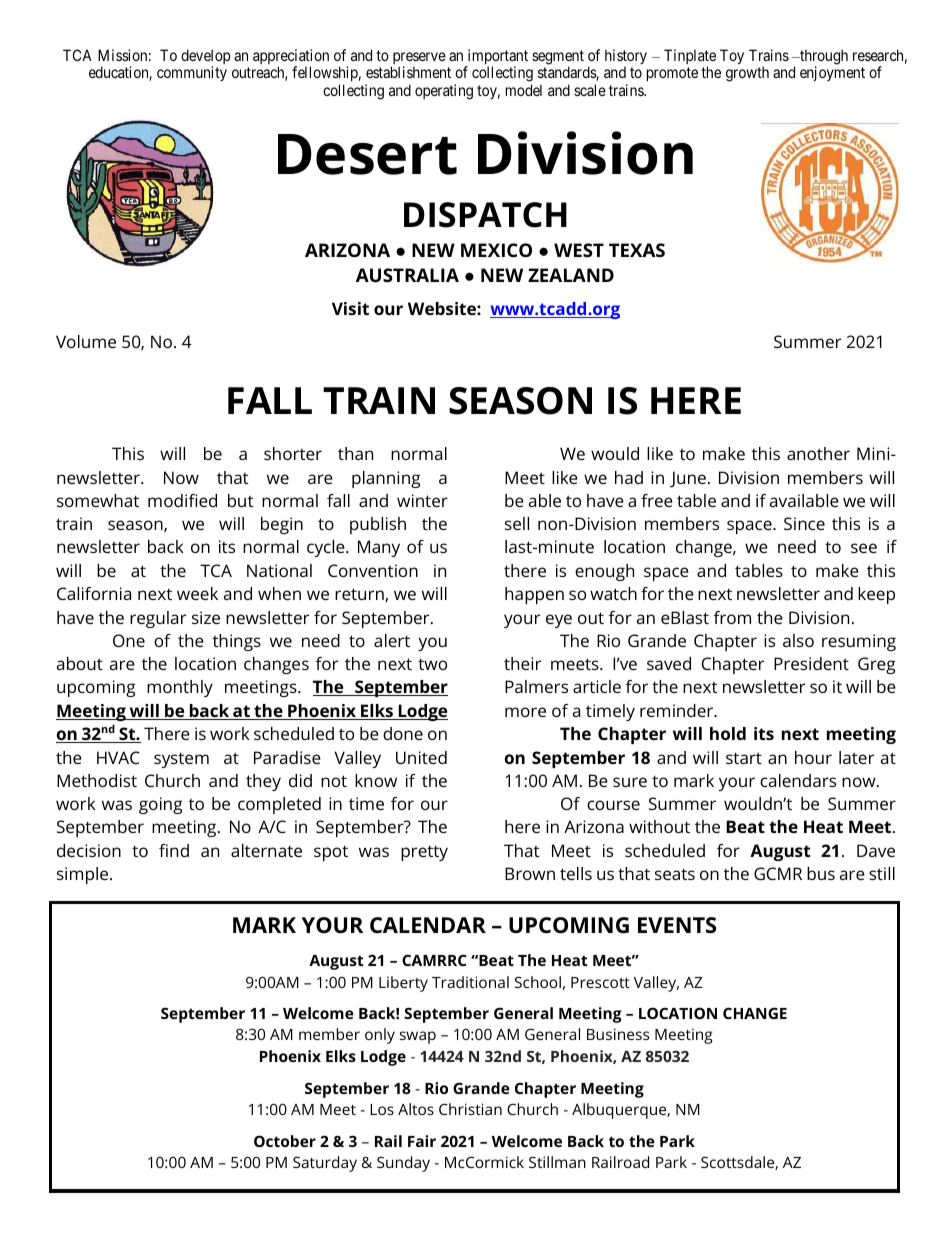 This screenshot has height=1233, width=952. I want to click on regular, so click(158, 619).
